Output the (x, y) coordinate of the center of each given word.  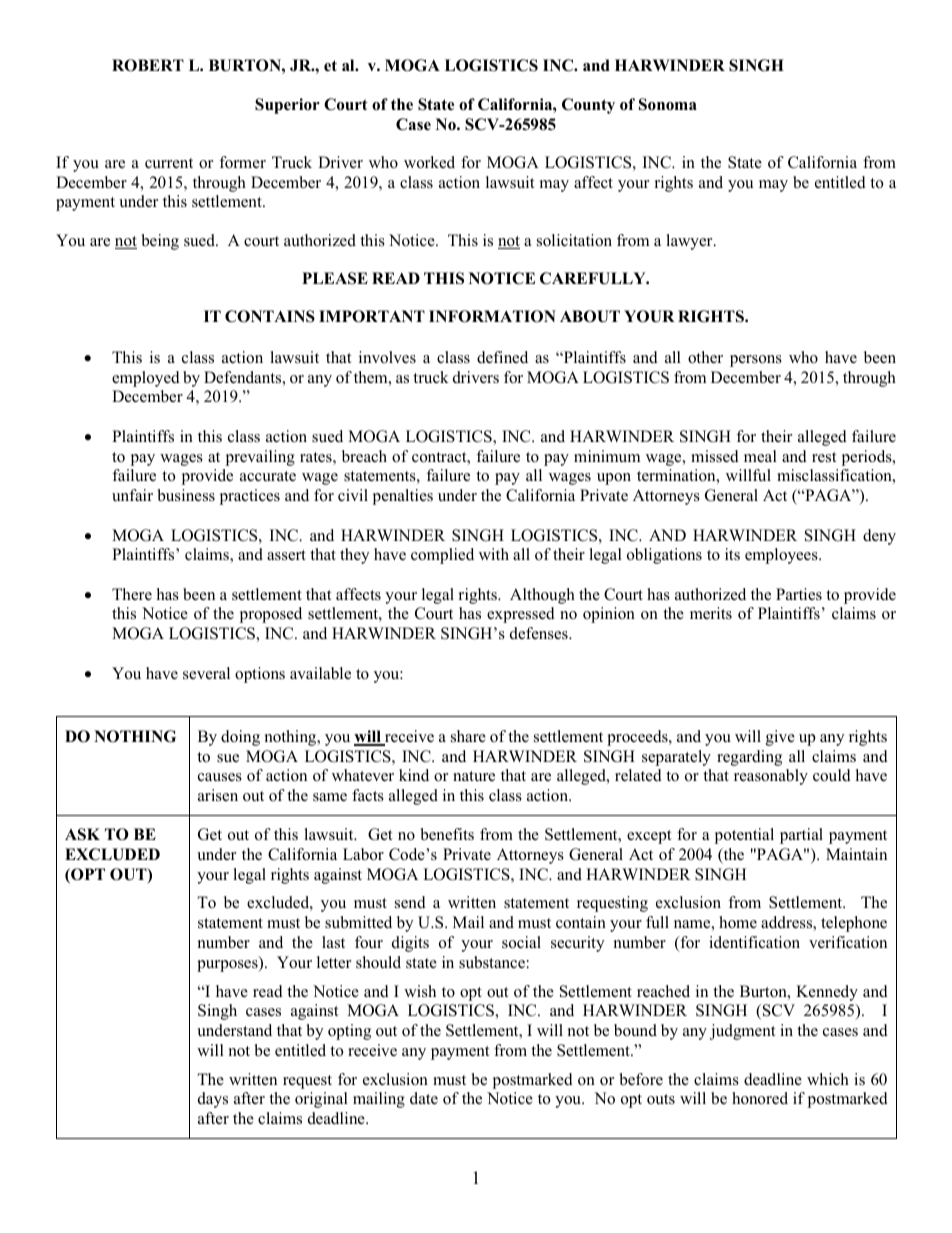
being (160, 242)
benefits (447, 834)
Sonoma (668, 104)
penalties (402, 497)
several (206, 673)
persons (756, 361)
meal (760, 456)
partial (801, 836)
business (186, 495)
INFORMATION (492, 316)
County (588, 106)
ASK (82, 834)
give (780, 738)
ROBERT (148, 65)
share (468, 736)
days (213, 1100)
